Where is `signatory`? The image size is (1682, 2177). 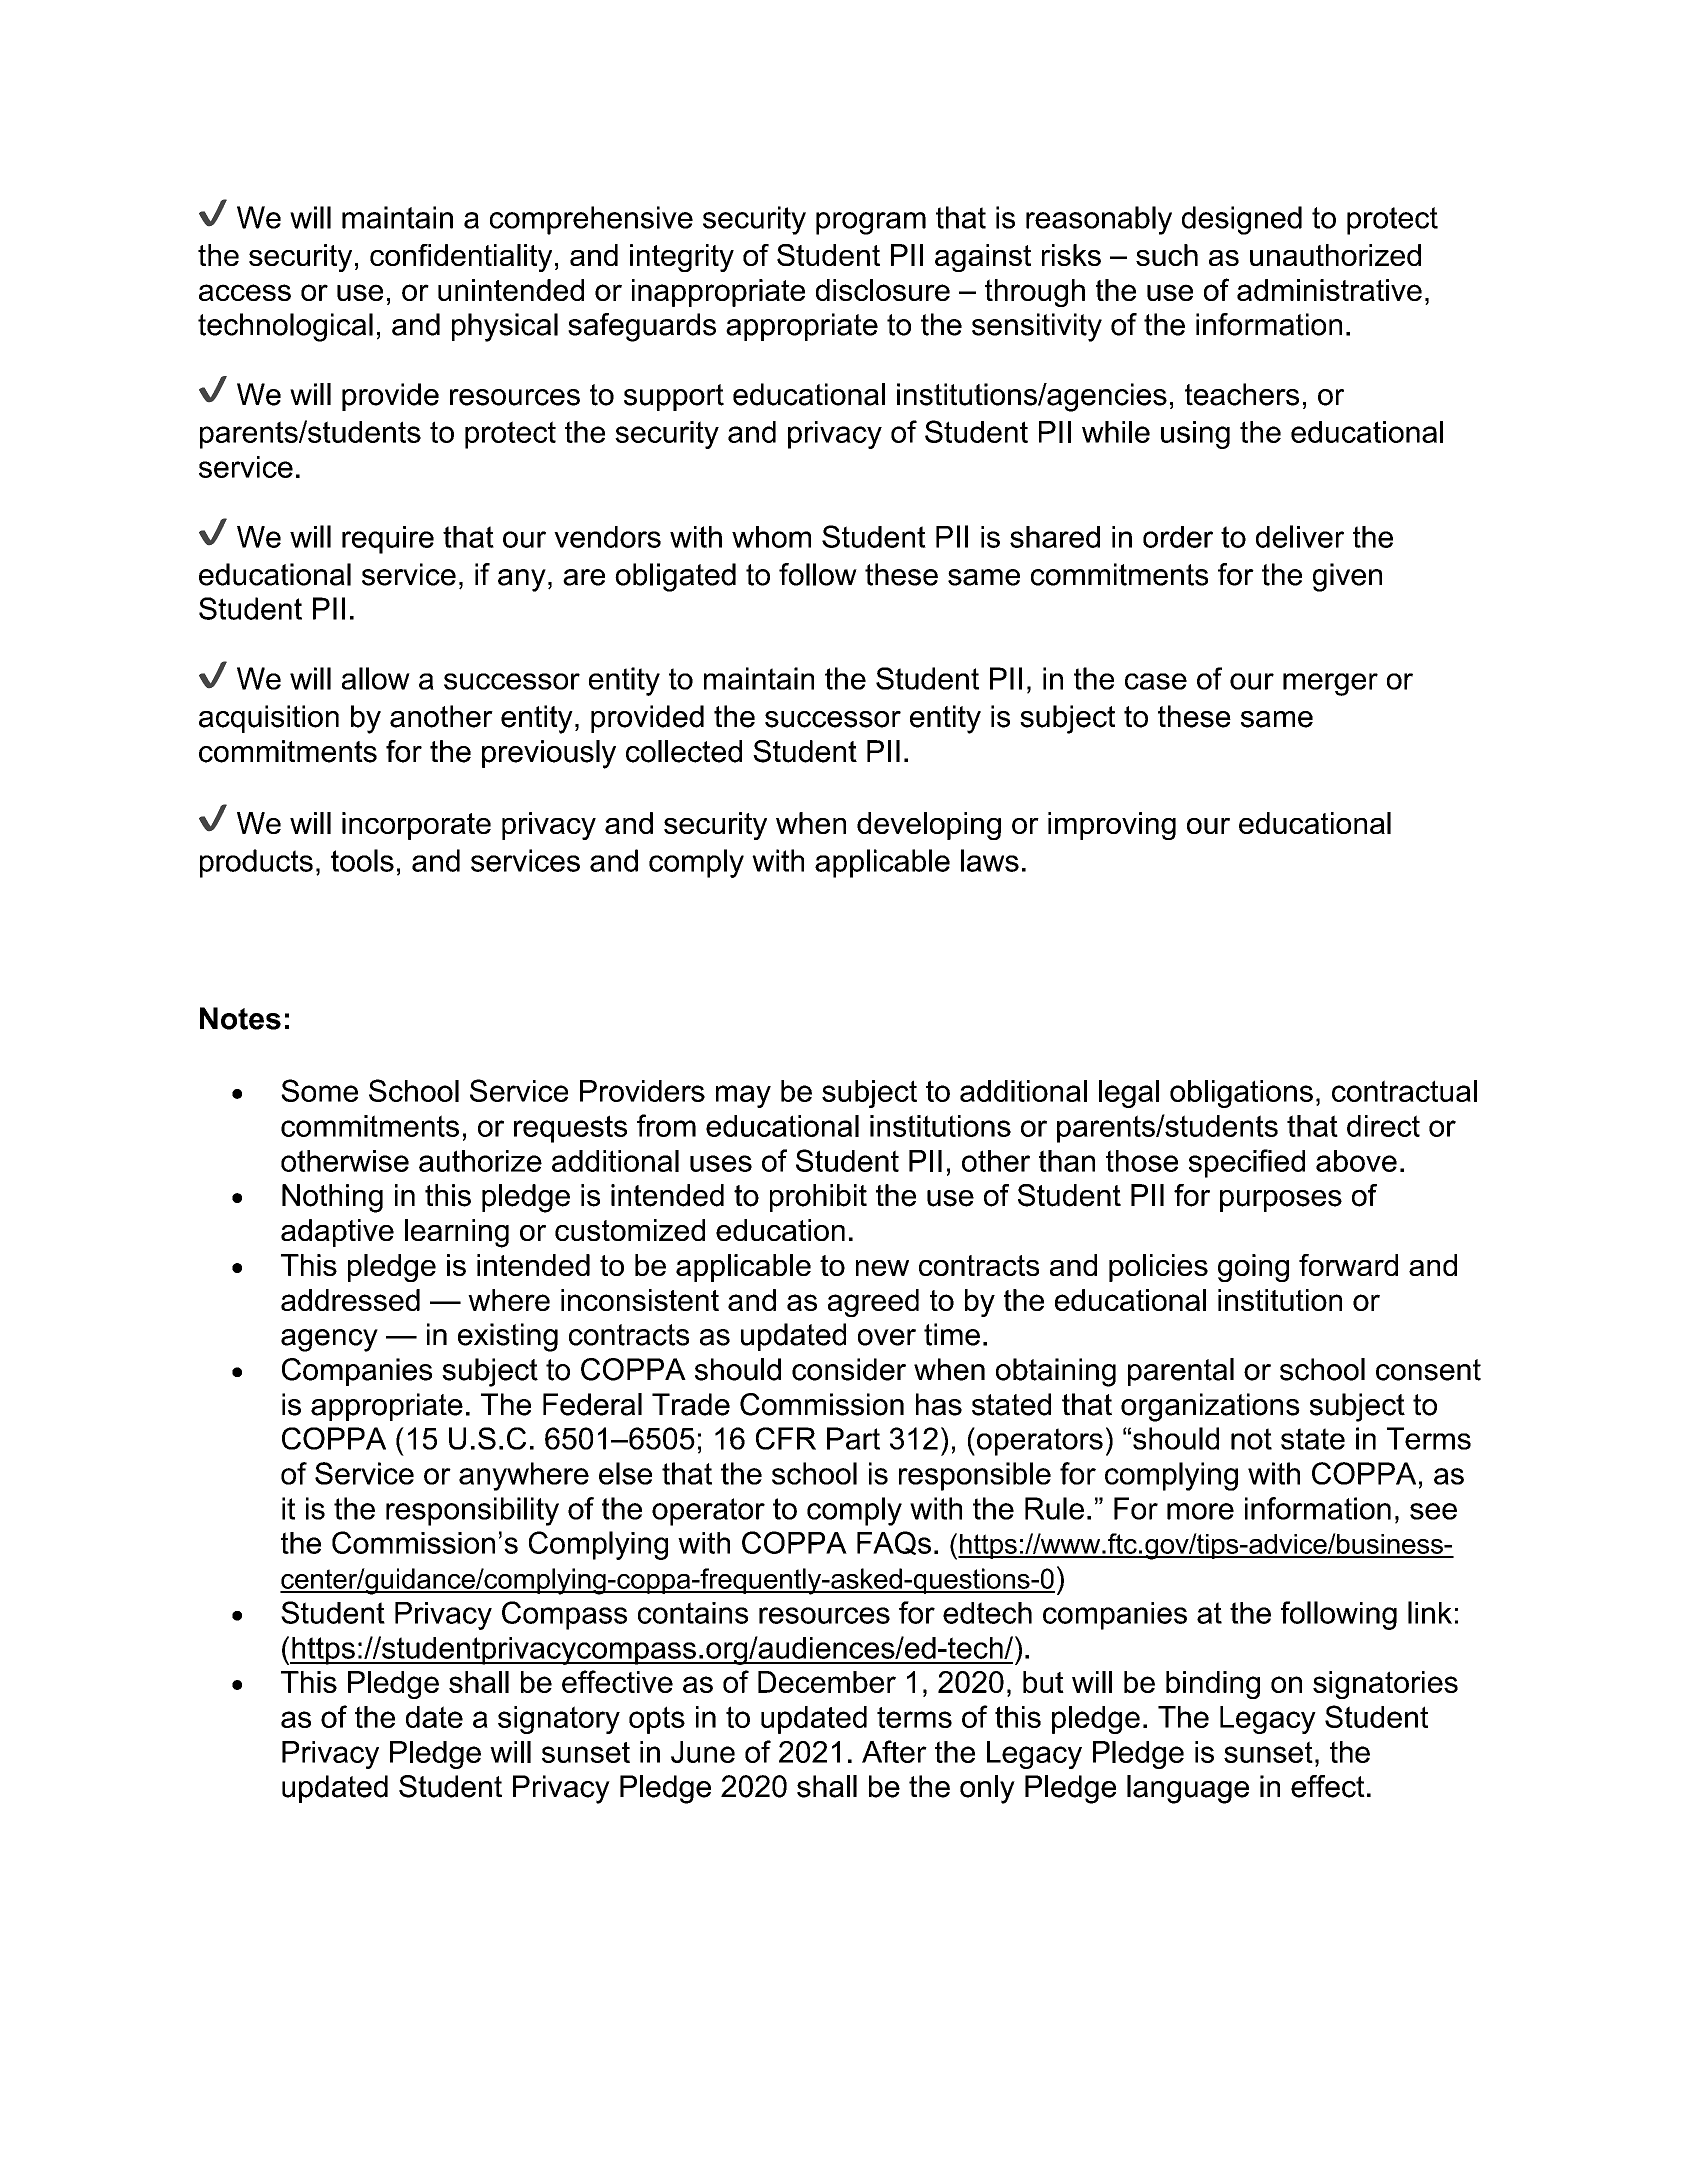 signatory is located at coordinates (559, 1720).
